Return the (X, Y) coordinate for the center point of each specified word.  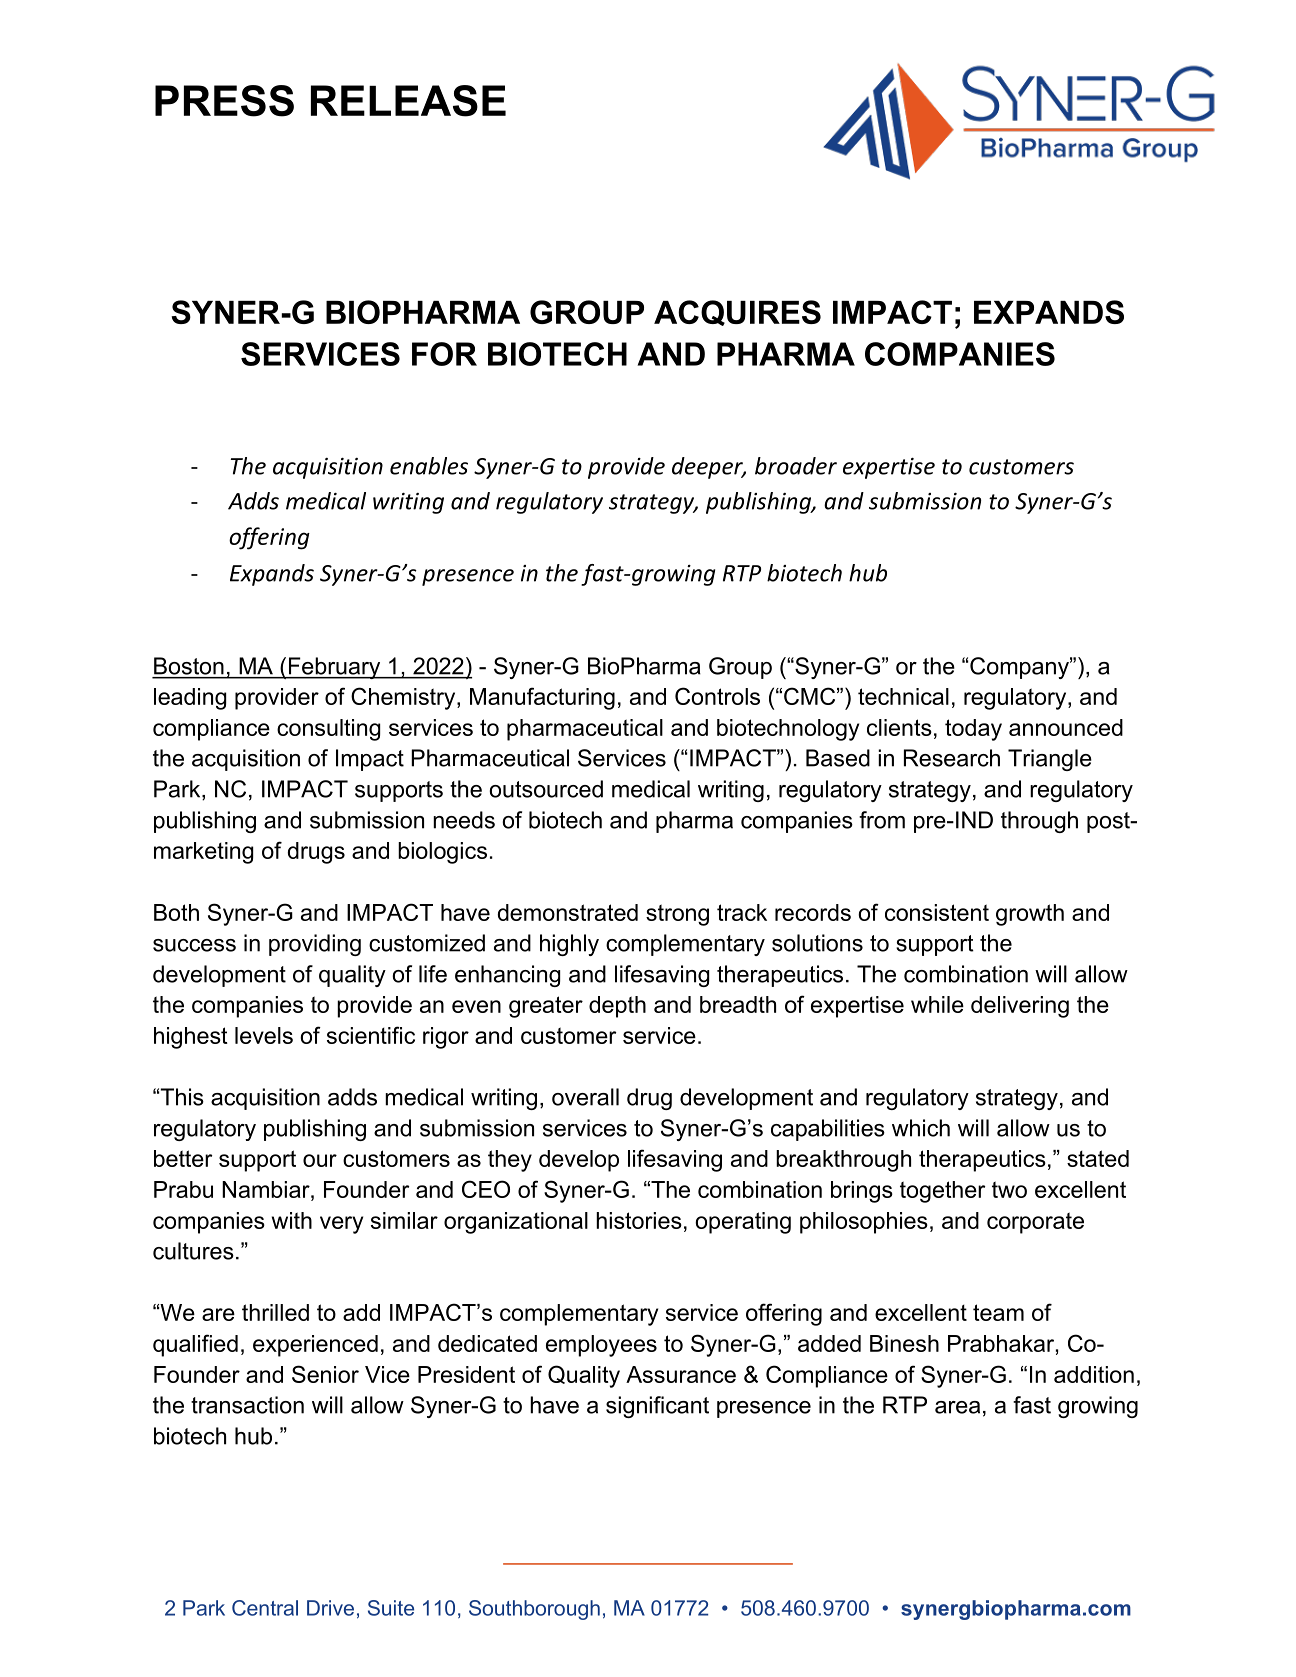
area (957, 1407)
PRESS (224, 101)
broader (796, 466)
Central (265, 1608)
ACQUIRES (737, 313)
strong (677, 915)
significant (657, 1407)
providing (315, 945)
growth (1030, 915)
